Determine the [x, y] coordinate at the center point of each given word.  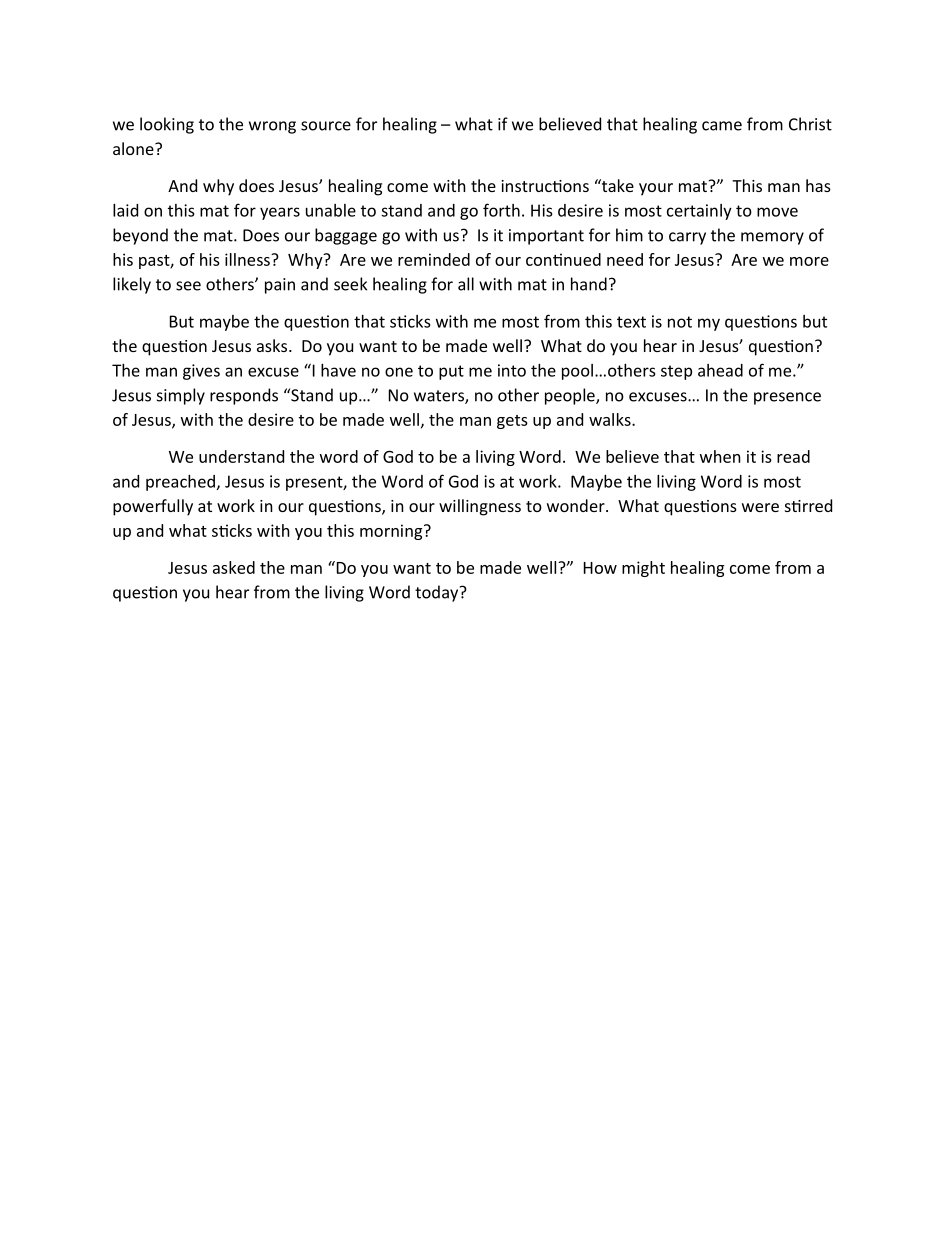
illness [248, 259]
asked [234, 567]
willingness [480, 507]
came [722, 126]
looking [167, 125]
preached [180, 483]
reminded [434, 259]
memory [772, 238]
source [326, 126]
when [720, 456]
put [451, 372]
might [643, 569]
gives [201, 372]
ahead [720, 370]
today [438, 593]
